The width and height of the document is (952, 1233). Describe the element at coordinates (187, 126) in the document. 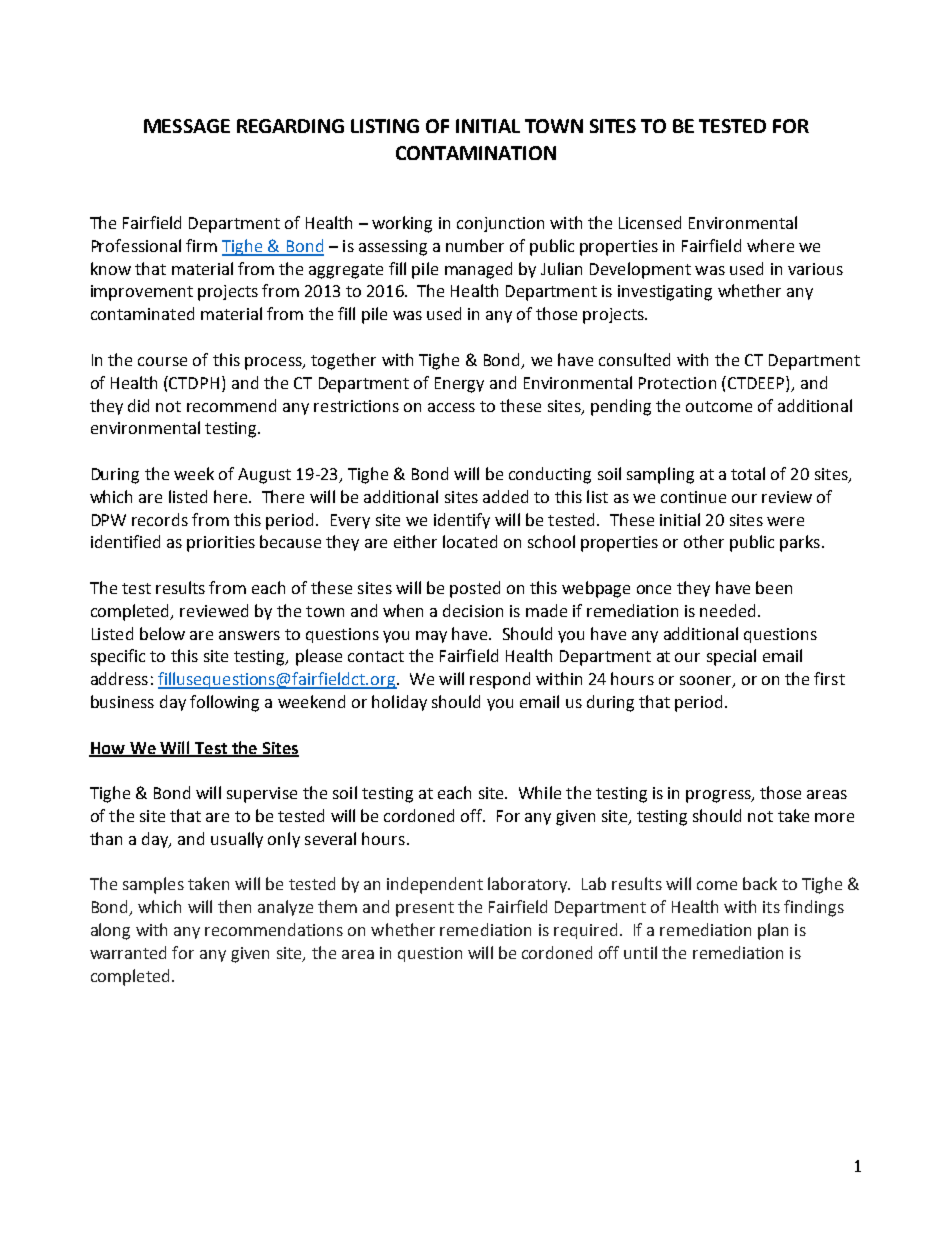

I see `MESSAGE` at that location.
